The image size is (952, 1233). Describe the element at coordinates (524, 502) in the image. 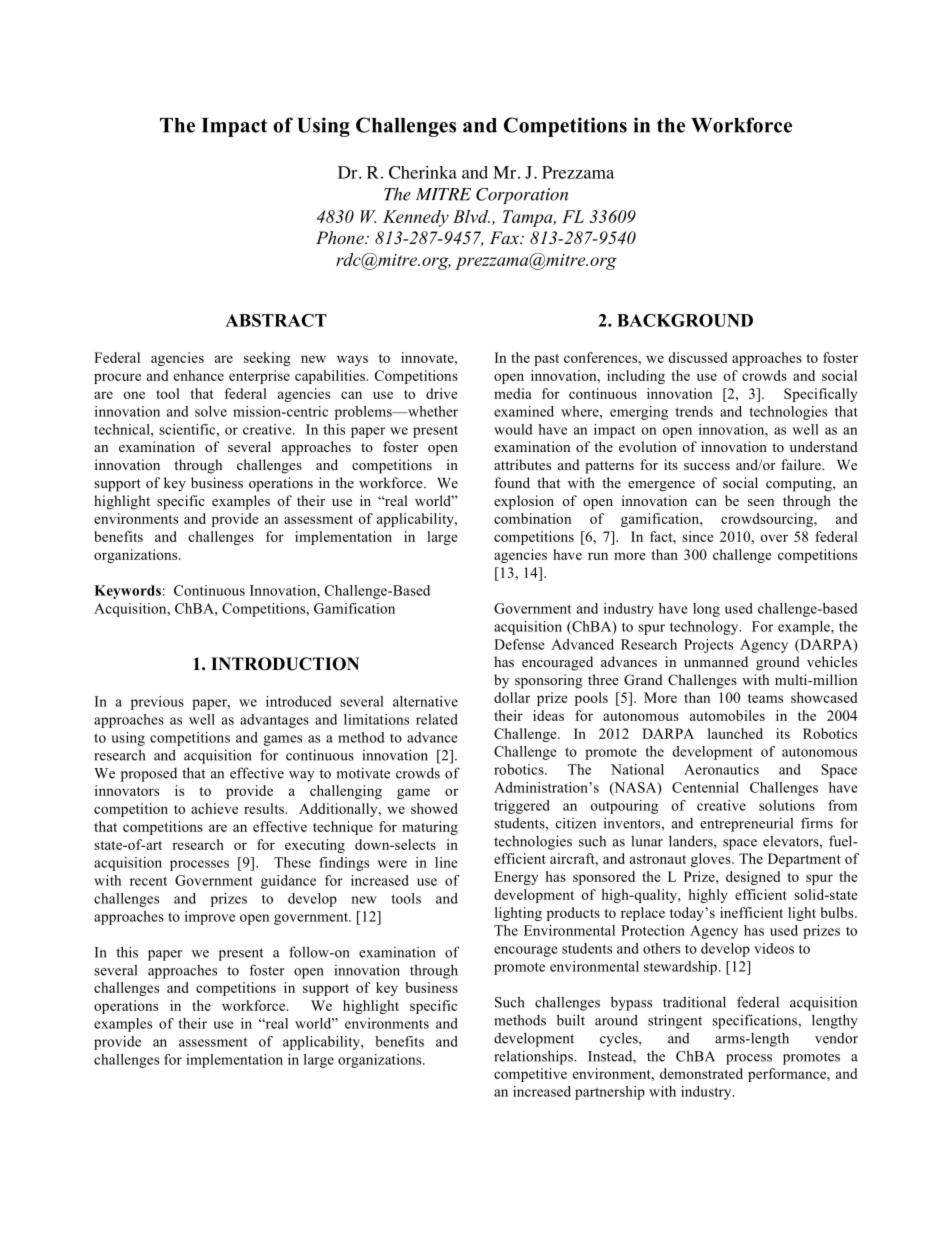

I see `explosion` at that location.
